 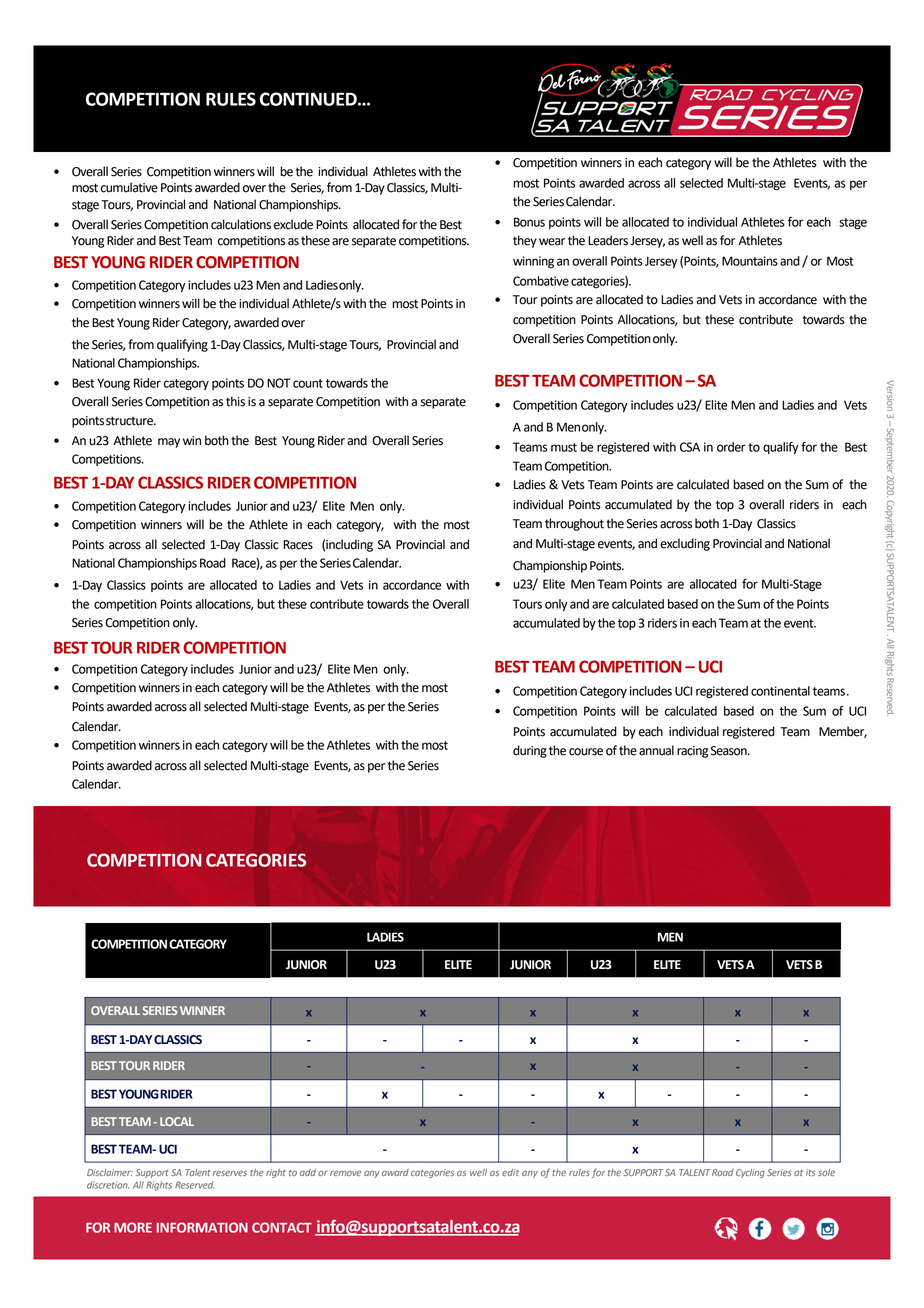 What do you see at coordinates (529, 222) in the page?
I see `Bonus` at bounding box center [529, 222].
